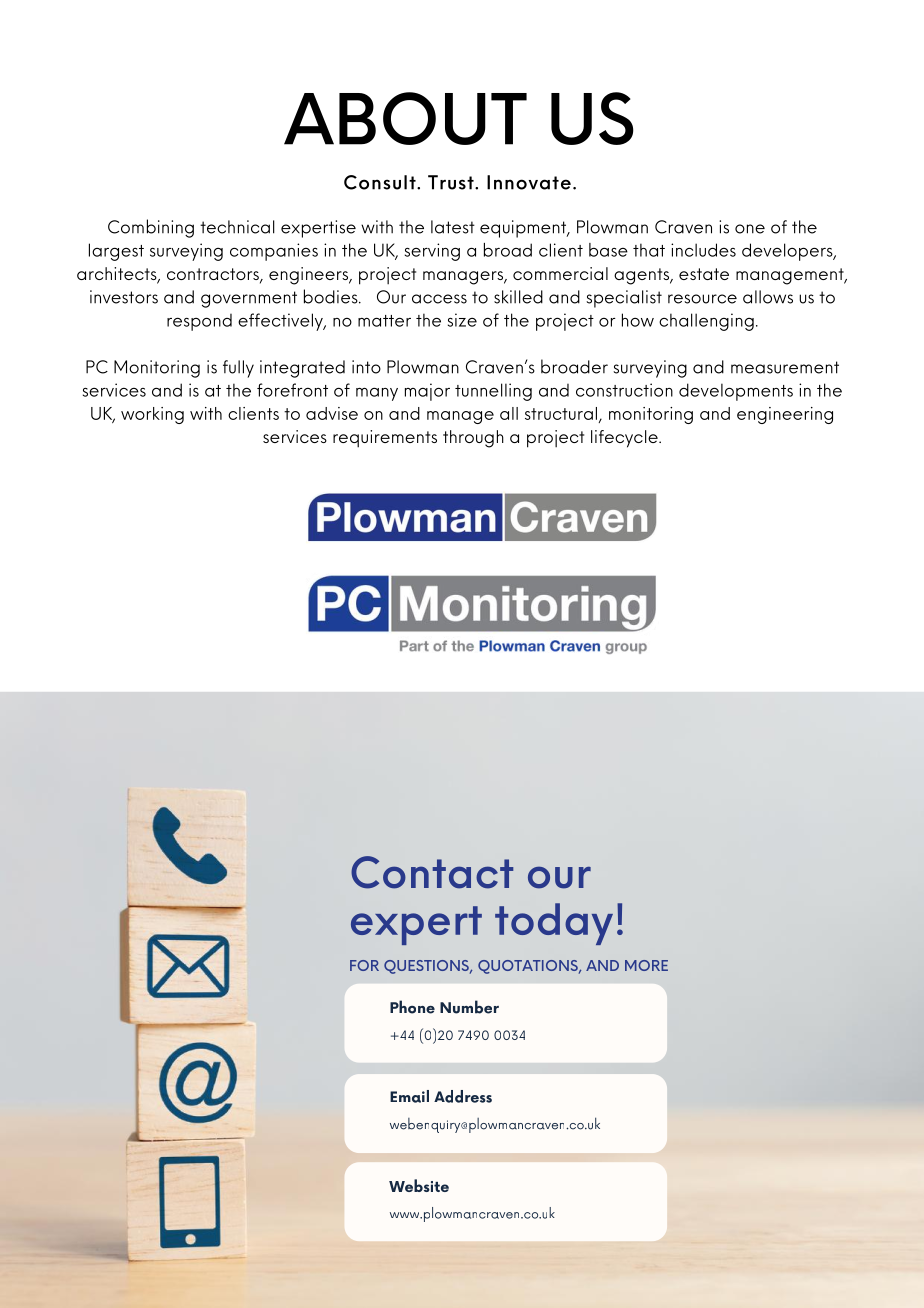 The height and width of the screenshot is (1308, 924). What do you see at coordinates (703, 250) in the screenshot?
I see `includes` at bounding box center [703, 250].
